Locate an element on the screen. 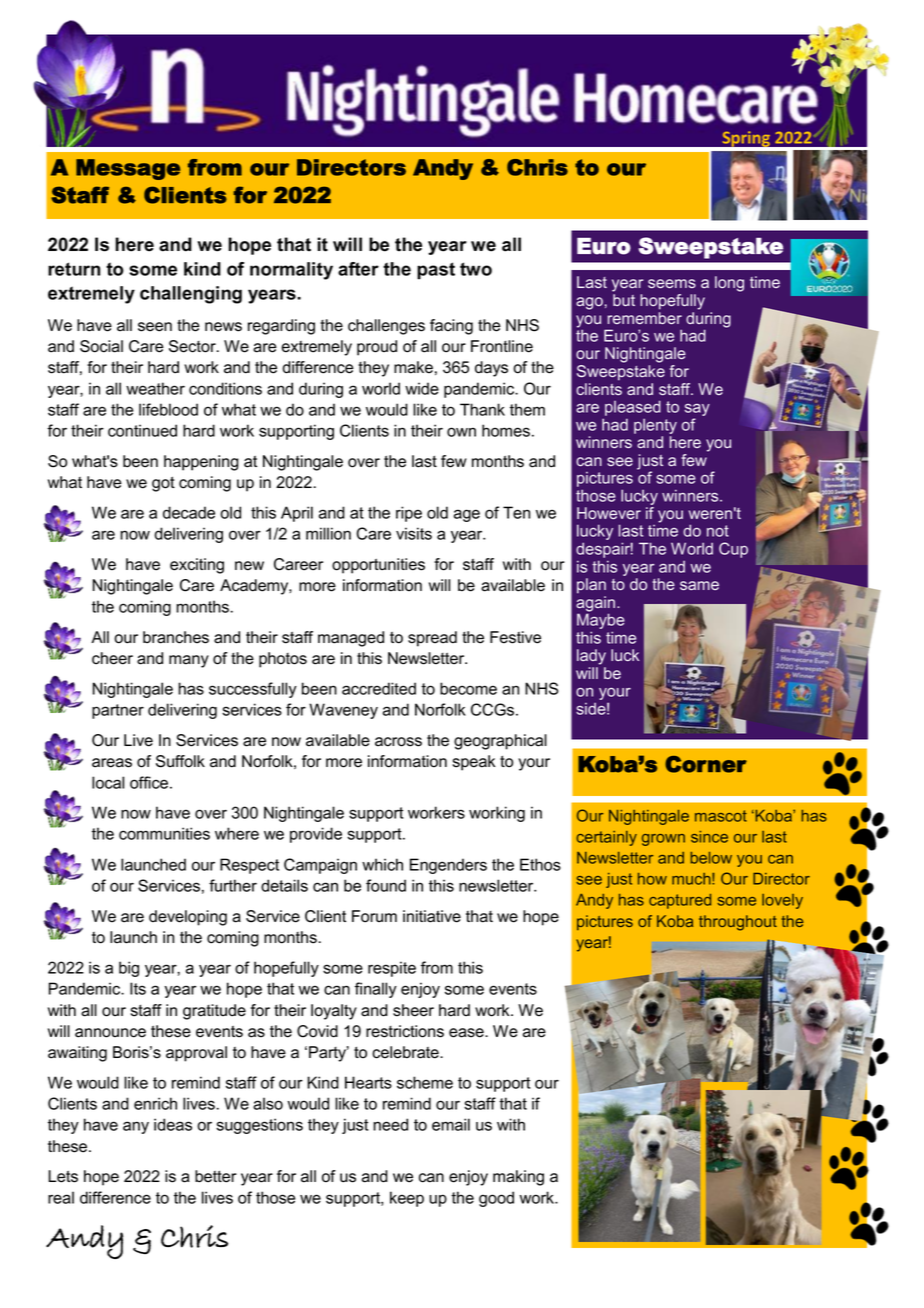 The width and height of the screenshot is (924, 1308). making is located at coordinates (518, 1178).
